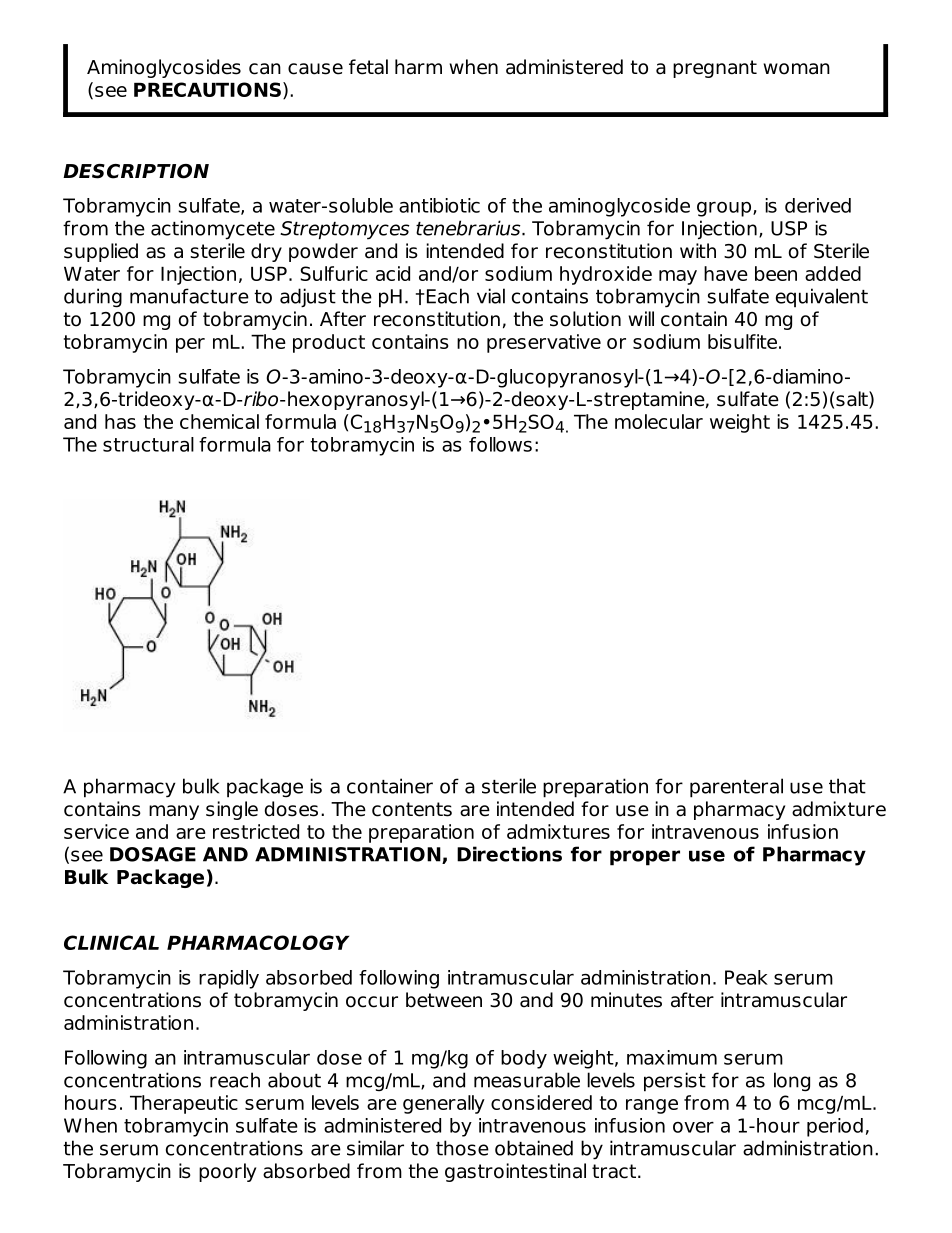 Image resolution: width=952 pixels, height=1233 pixels. I want to click on follows, so click(500, 444).
